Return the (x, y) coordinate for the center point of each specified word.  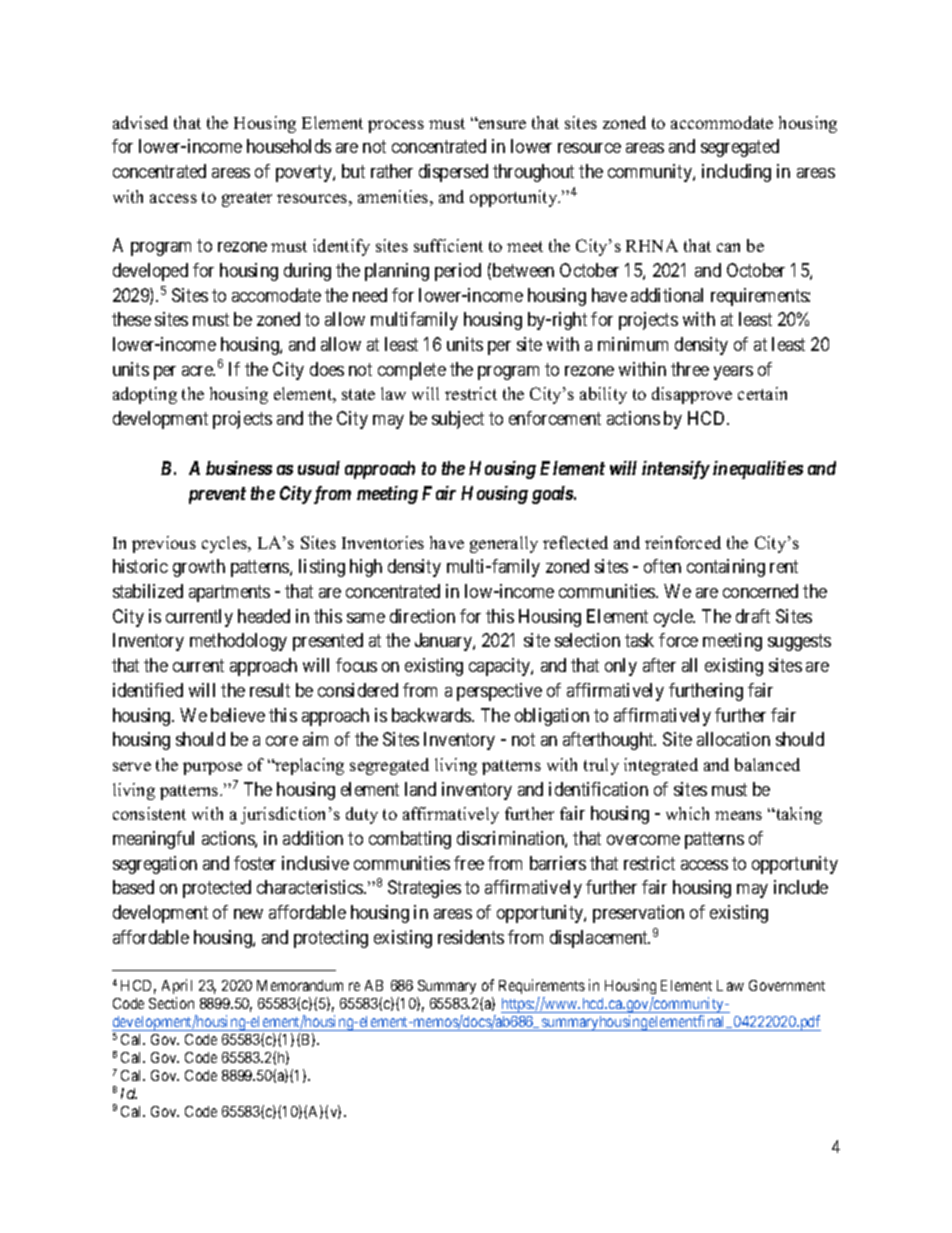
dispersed (453, 173)
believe (238, 715)
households (289, 146)
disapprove (692, 395)
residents (471, 937)
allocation (733, 739)
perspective (499, 692)
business (239, 468)
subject (458, 420)
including (736, 173)
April (177, 988)
